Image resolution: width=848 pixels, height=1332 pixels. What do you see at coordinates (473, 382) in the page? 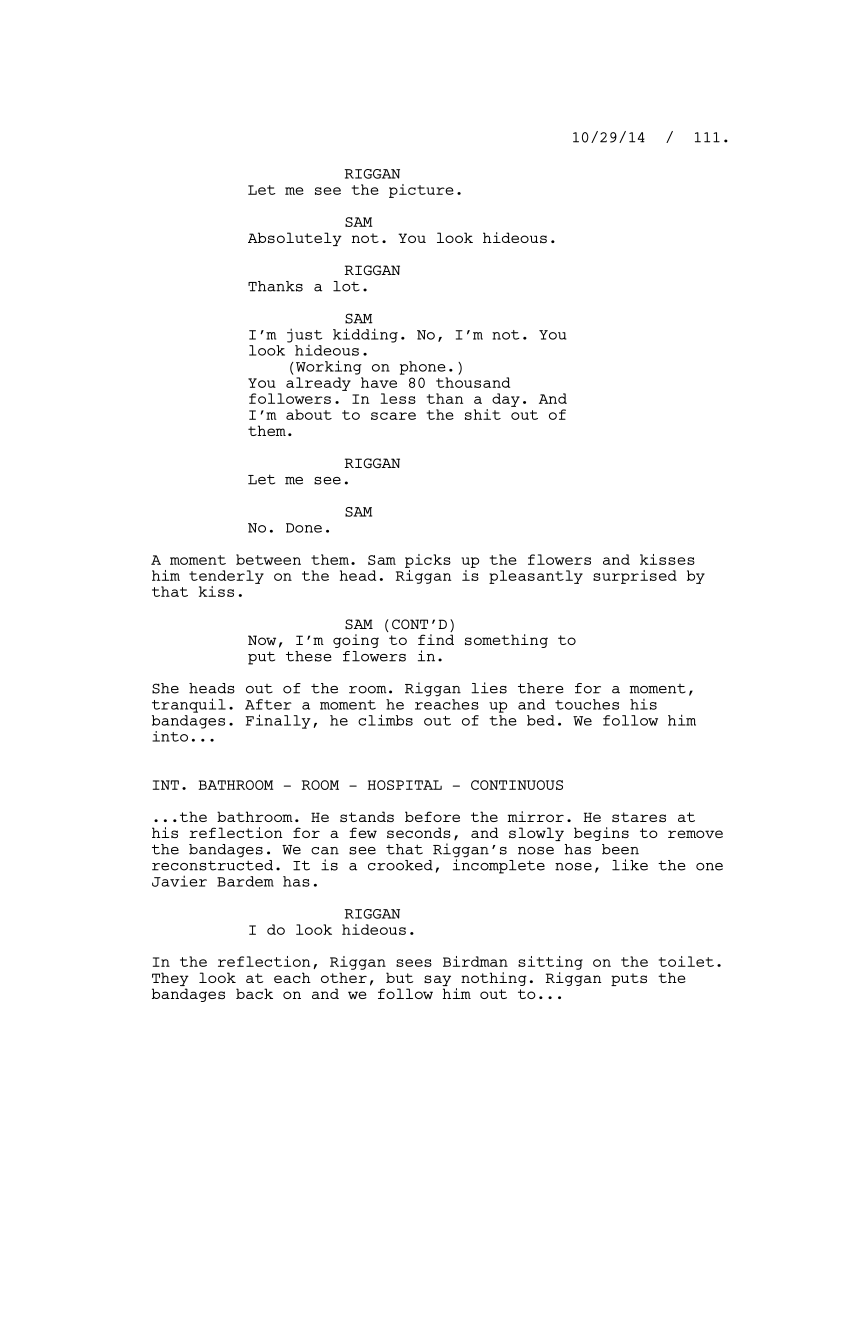
I see `thousand` at bounding box center [473, 382].
